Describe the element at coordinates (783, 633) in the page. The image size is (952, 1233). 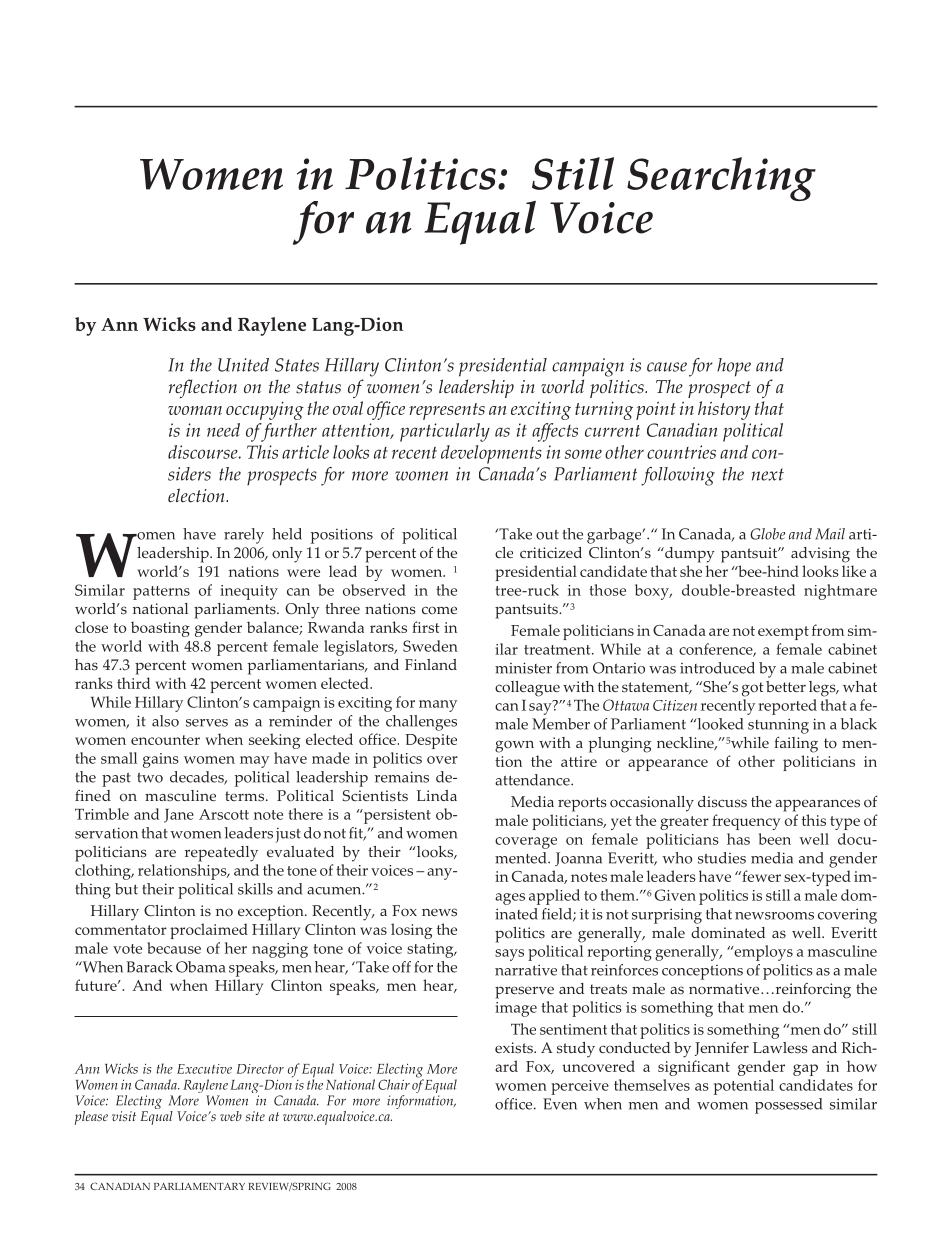
I see `exempt` at that location.
